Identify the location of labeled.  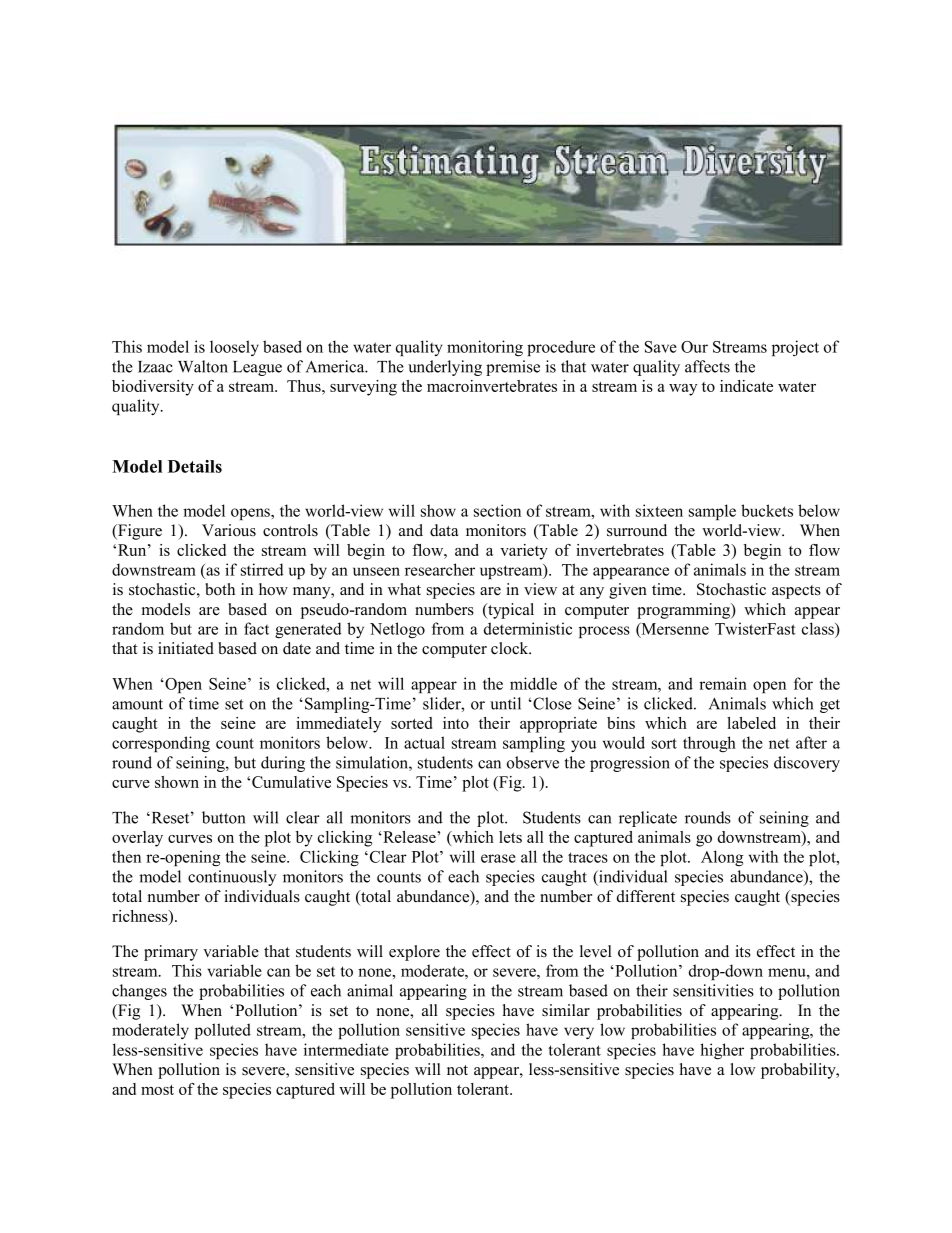
(751, 723).
